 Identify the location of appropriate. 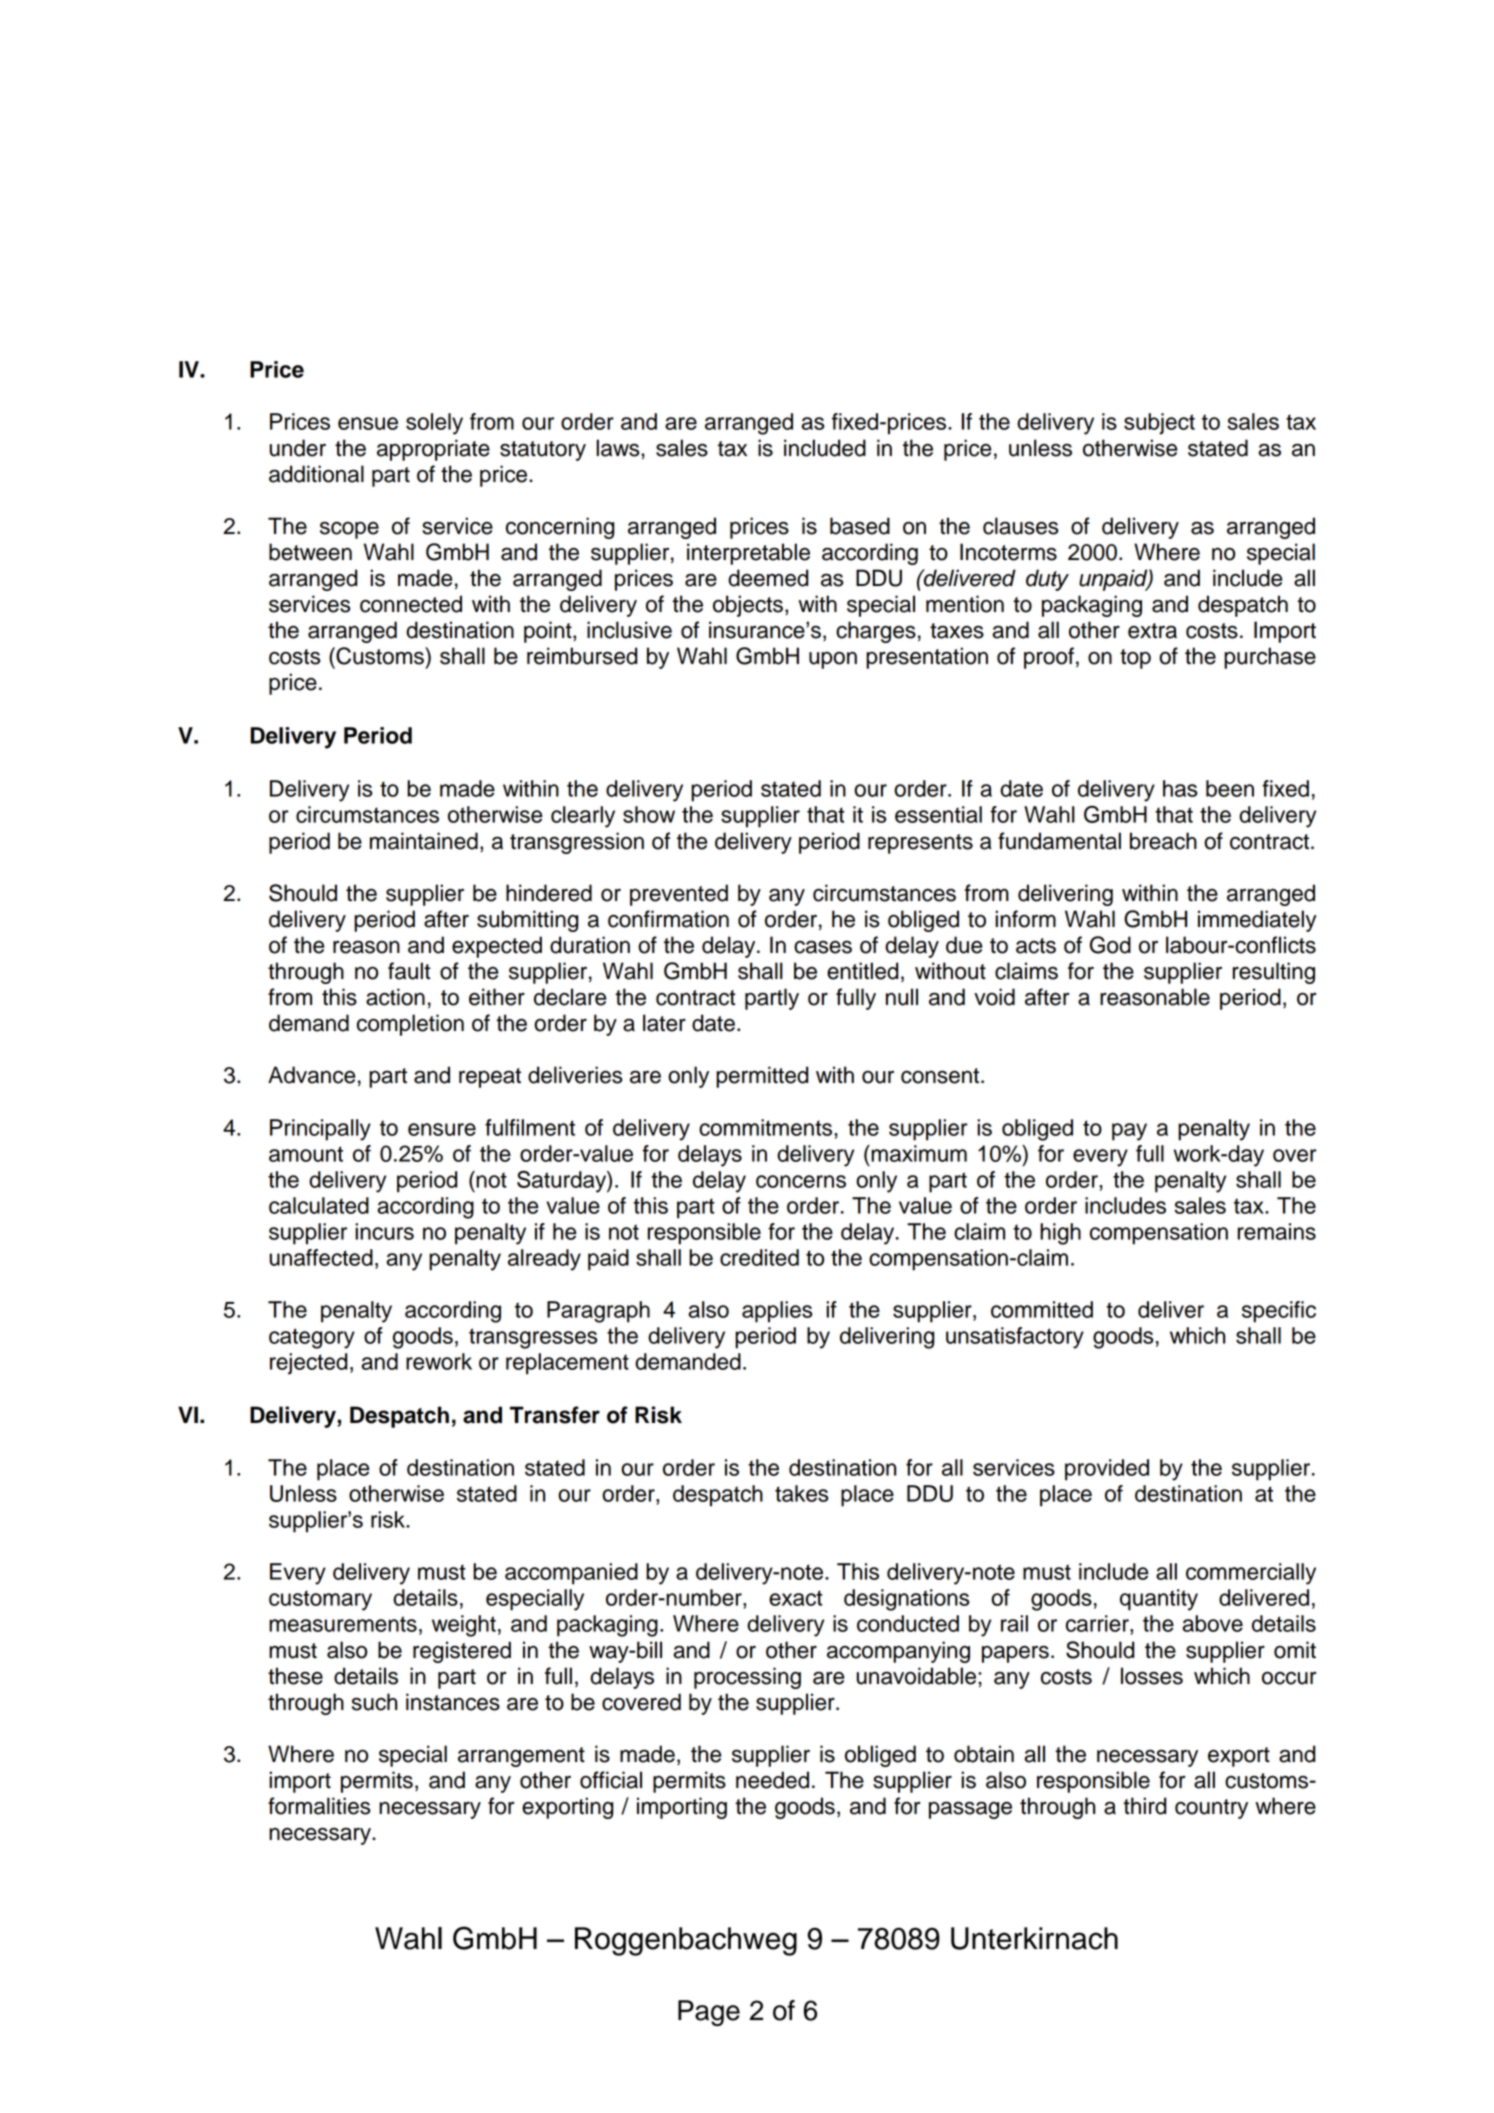
(433, 450).
